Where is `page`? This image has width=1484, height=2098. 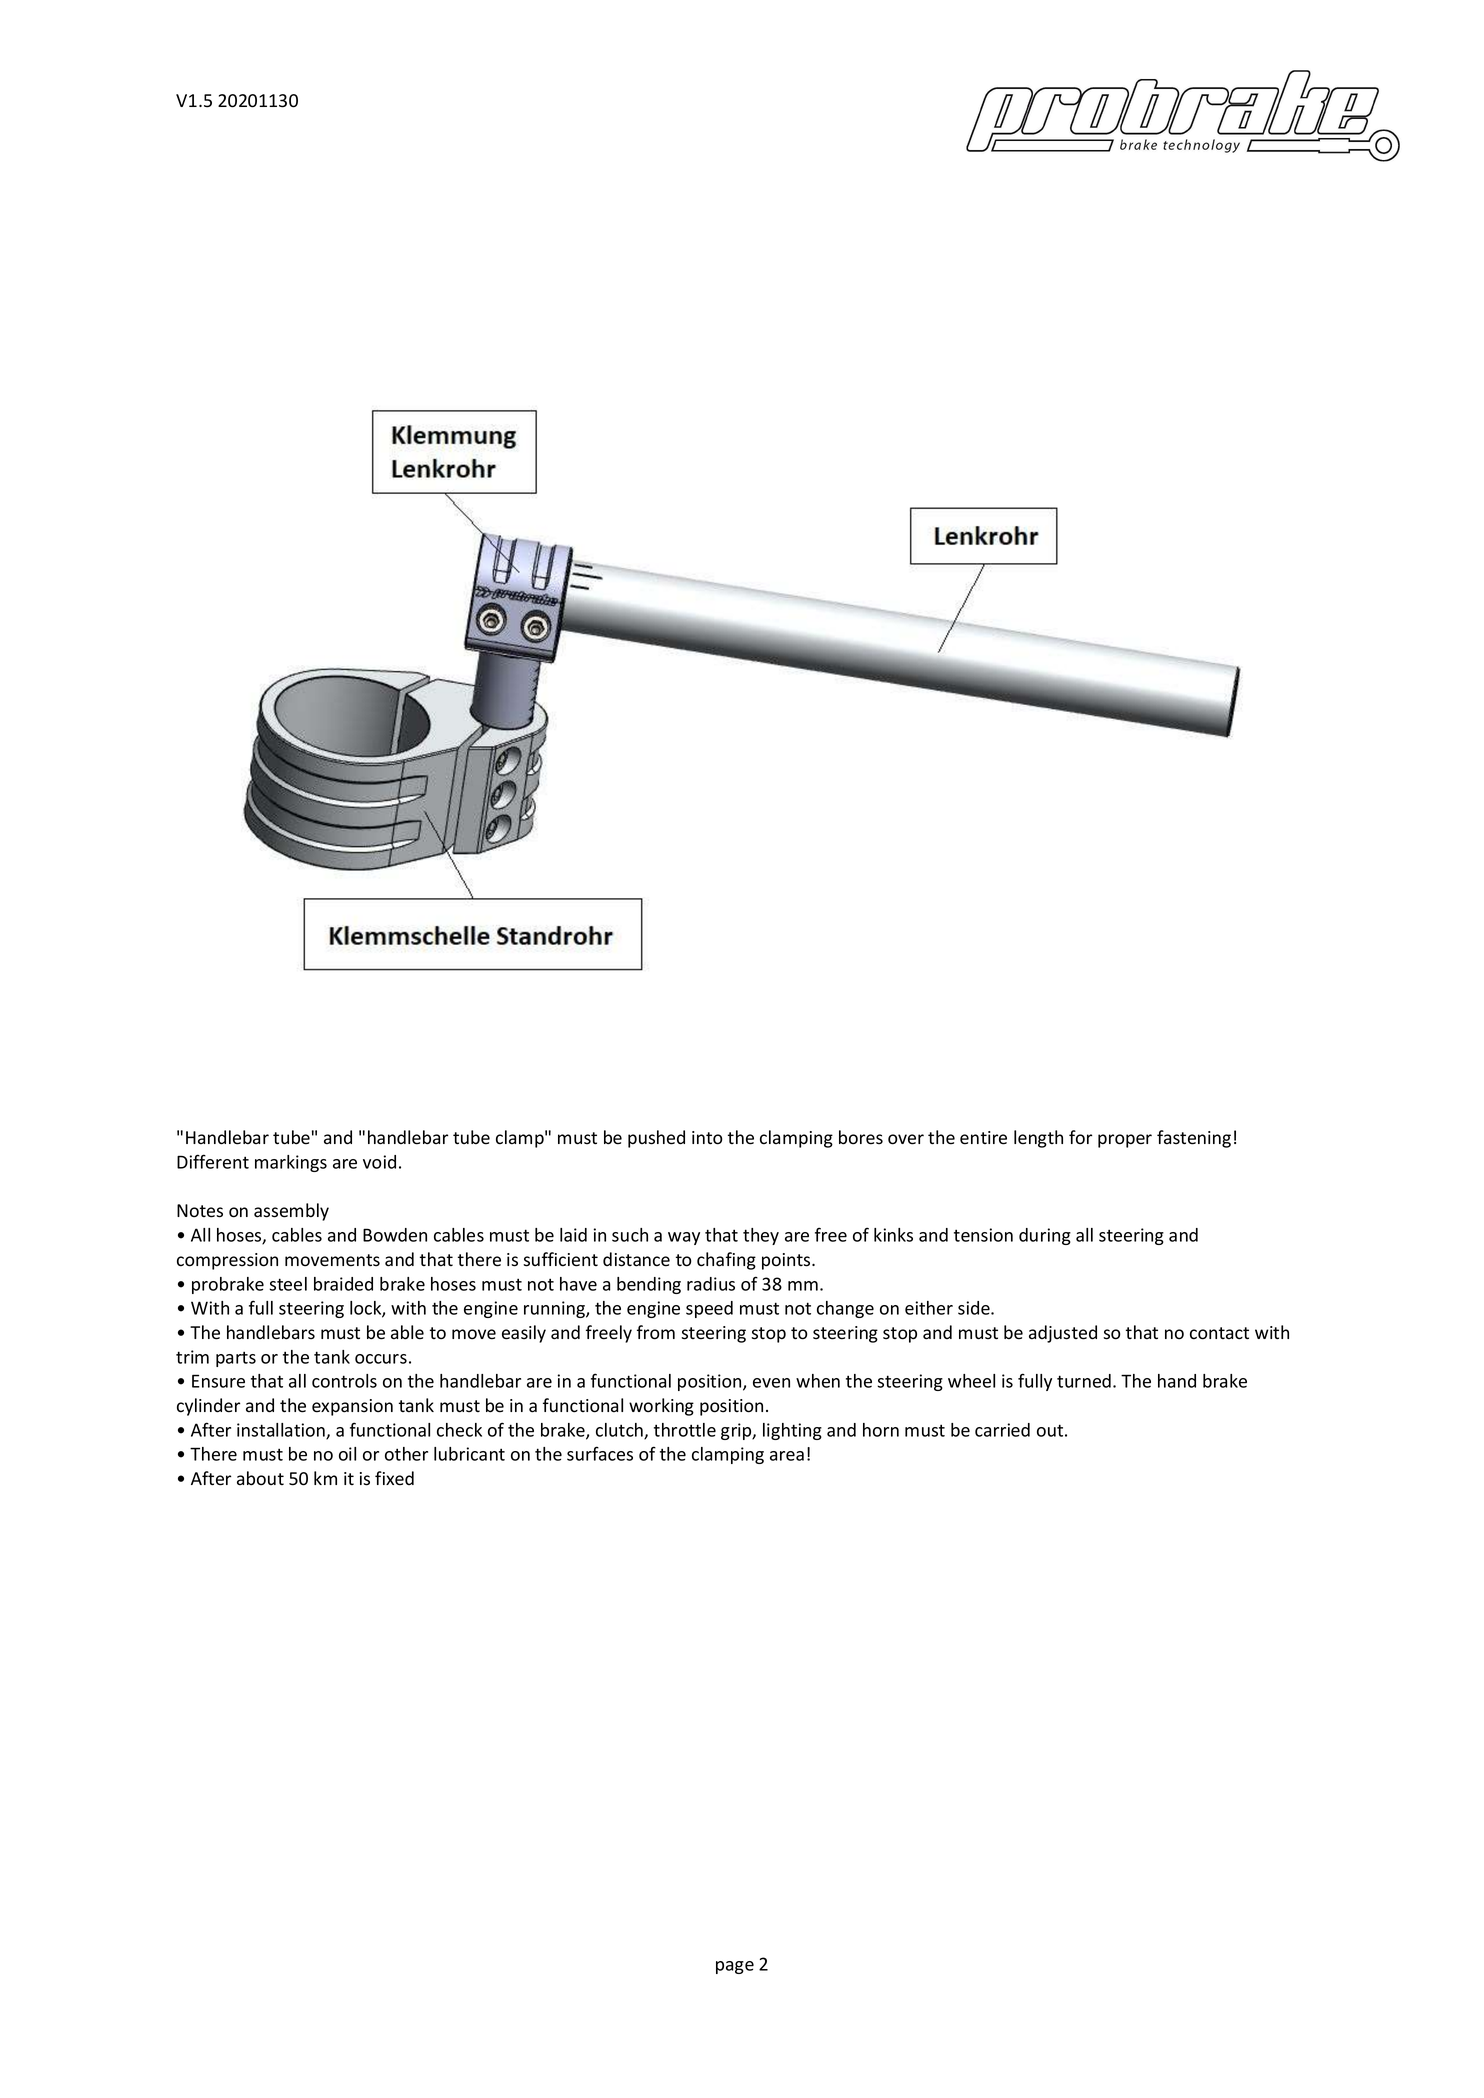 page is located at coordinates (735, 1967).
